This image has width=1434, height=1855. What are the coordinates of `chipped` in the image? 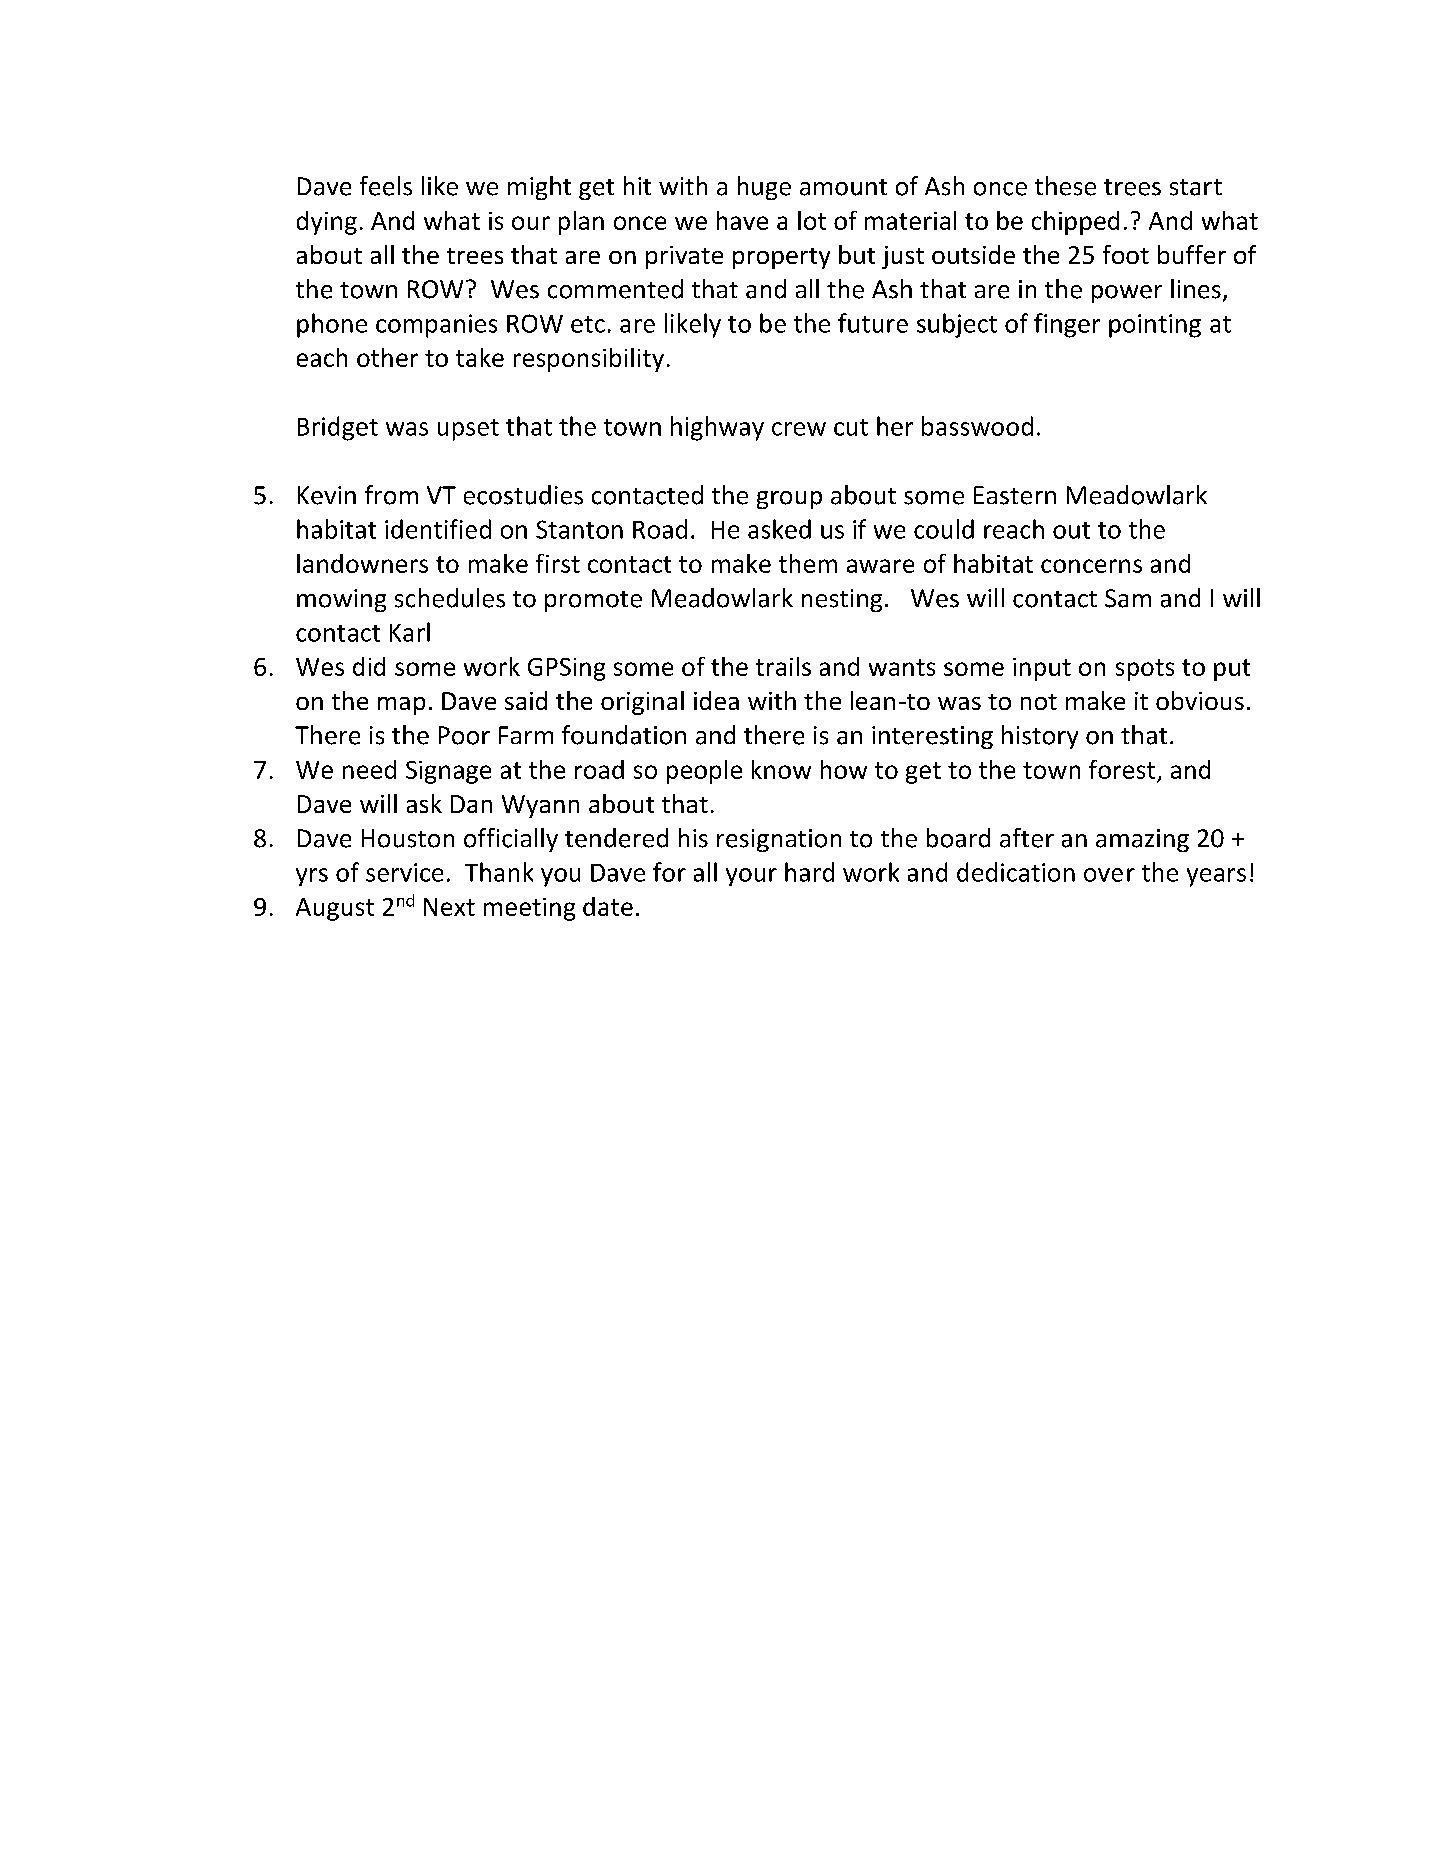 It's located at (1075, 223).
